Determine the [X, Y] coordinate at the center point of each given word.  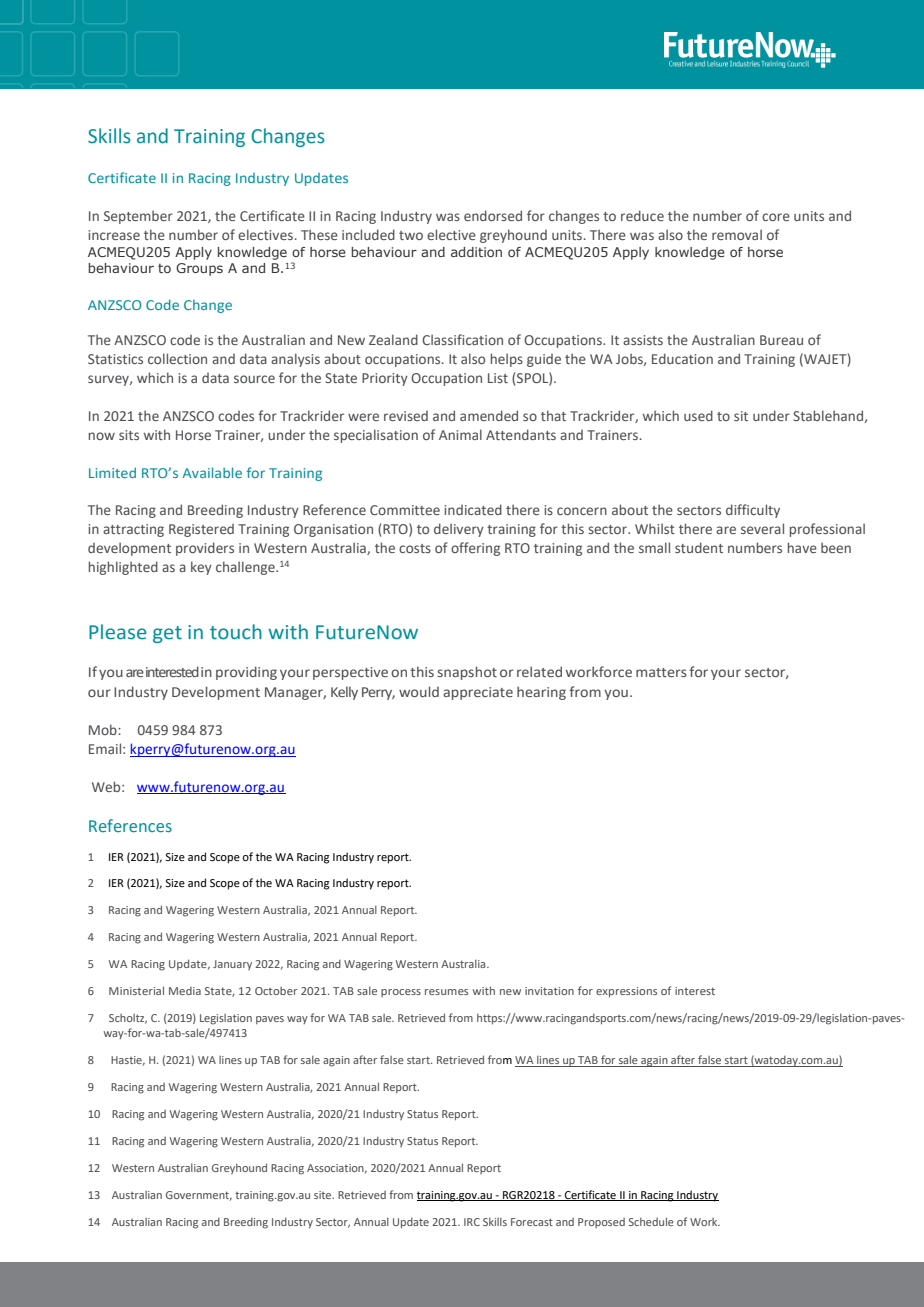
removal [737, 234]
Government [199, 1196]
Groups [199, 269]
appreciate [478, 693]
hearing [541, 693]
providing [246, 673]
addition [476, 252]
